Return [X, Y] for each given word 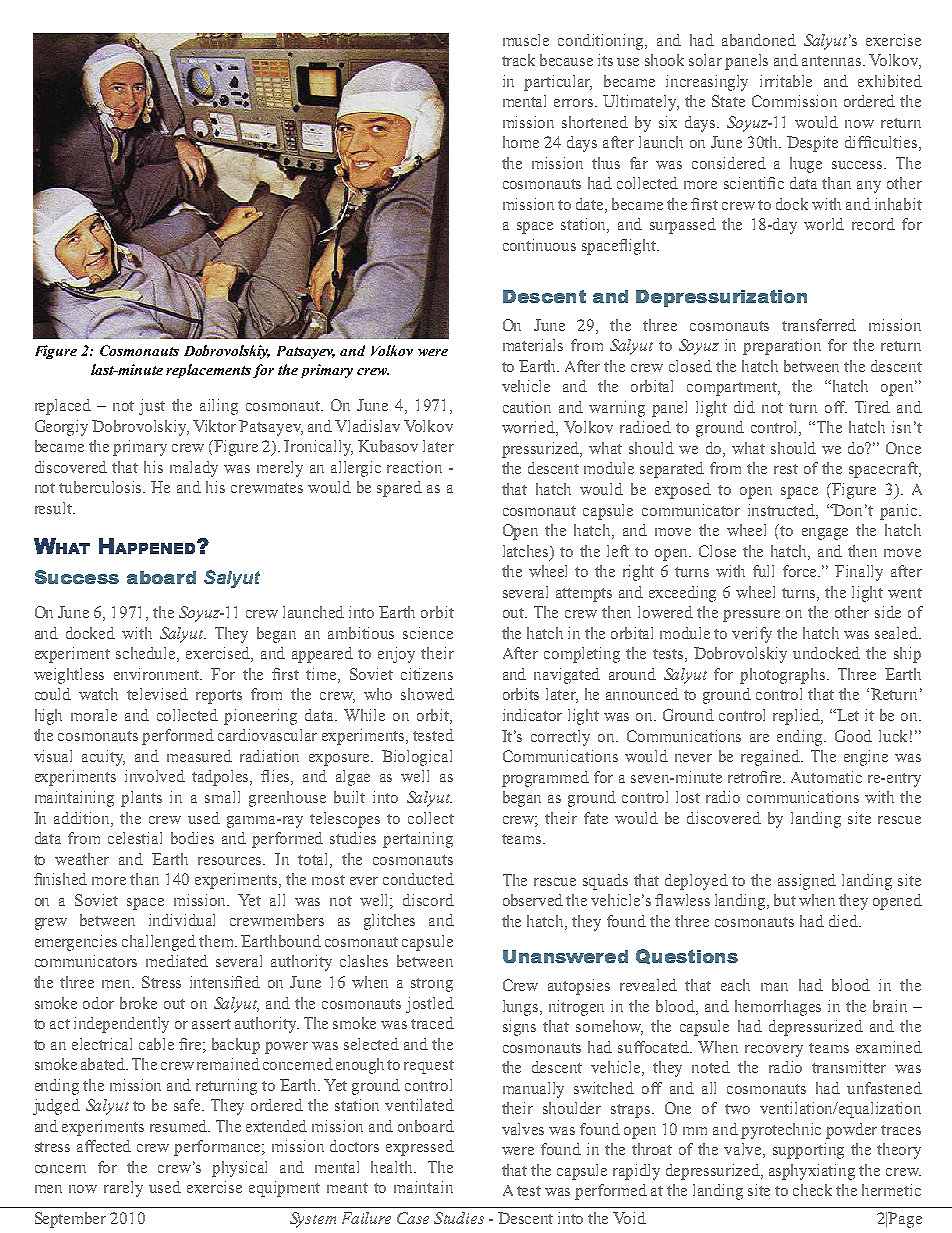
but [785, 900]
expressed [420, 1148]
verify [752, 635]
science [428, 633]
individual [182, 920]
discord [428, 900]
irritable [786, 81]
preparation [782, 347]
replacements [208, 371]
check [812, 1190]
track [518, 60]
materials [533, 345]
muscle [526, 40]
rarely [123, 1189]
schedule [147, 654]
